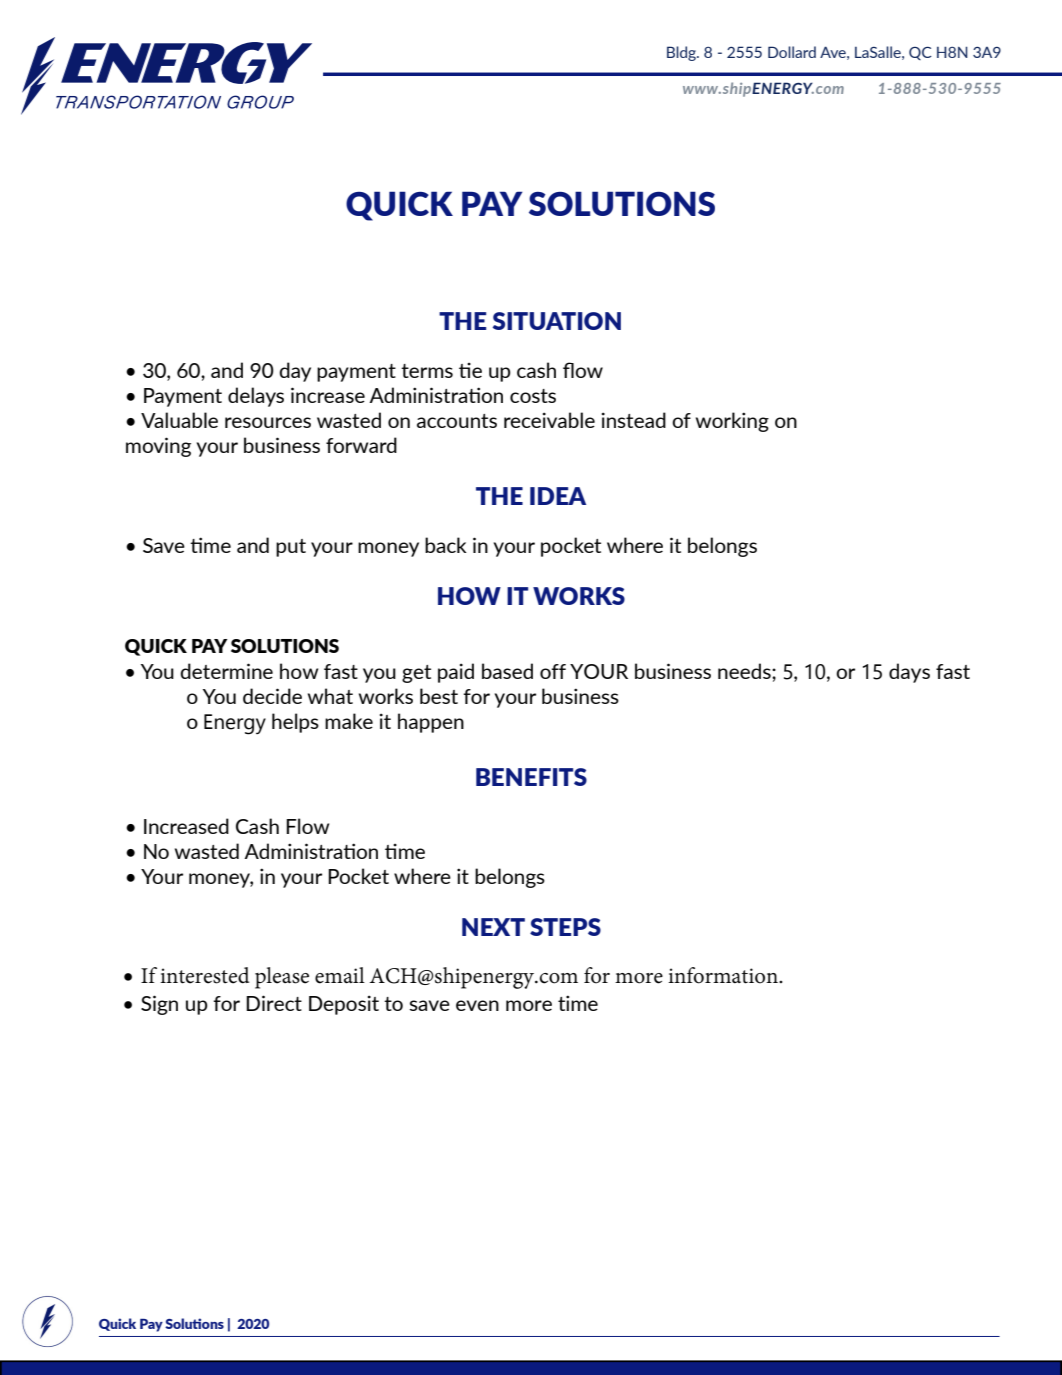  What do you see at coordinates (553, 671) in the screenshot?
I see `off` at bounding box center [553, 671].
